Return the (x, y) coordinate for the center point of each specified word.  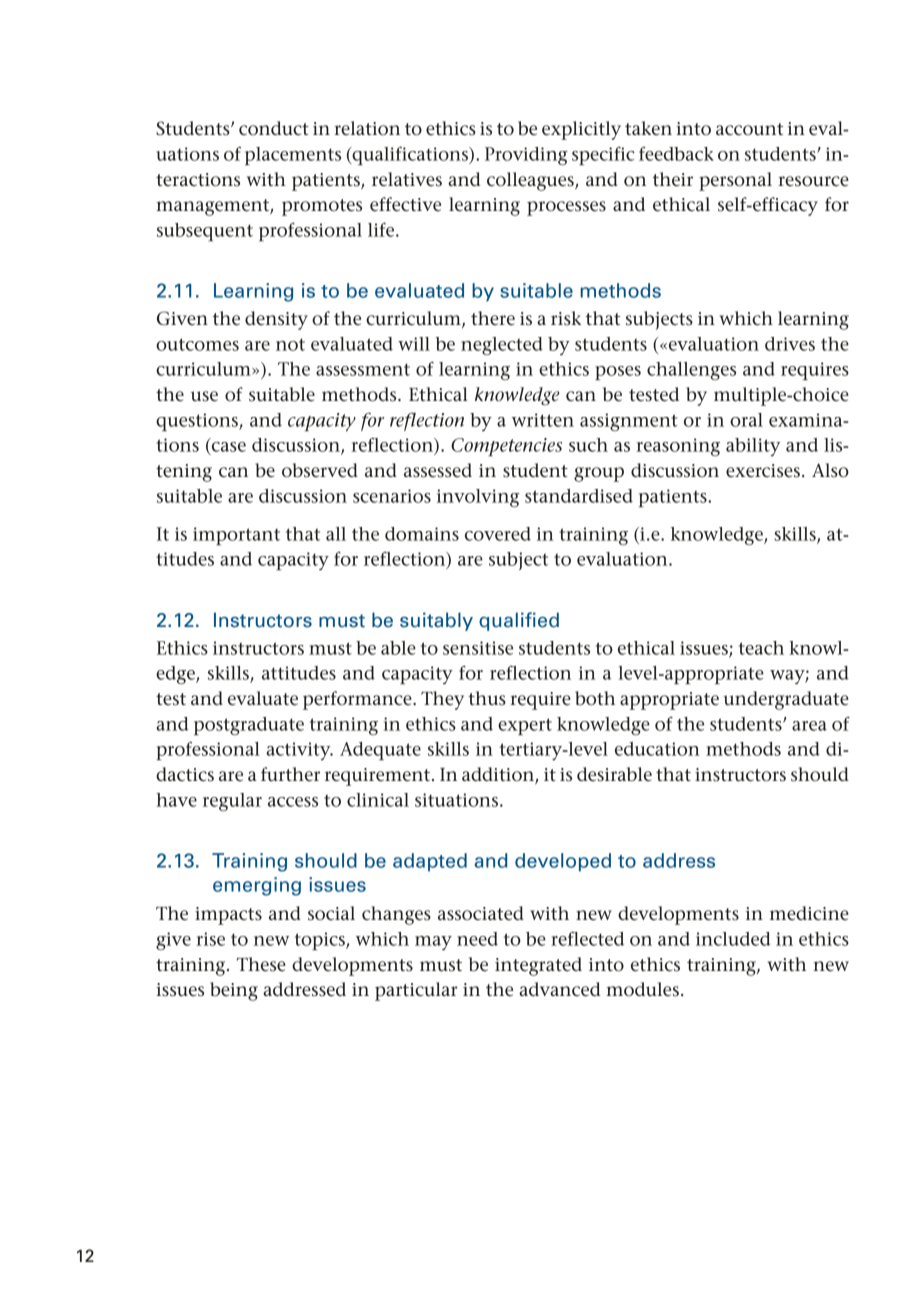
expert (525, 726)
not (290, 344)
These (261, 964)
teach (761, 648)
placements (293, 156)
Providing (526, 156)
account (749, 129)
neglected (502, 346)
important (236, 536)
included (733, 939)
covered (498, 534)
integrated (538, 966)
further (290, 774)
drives (790, 344)
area (809, 726)
